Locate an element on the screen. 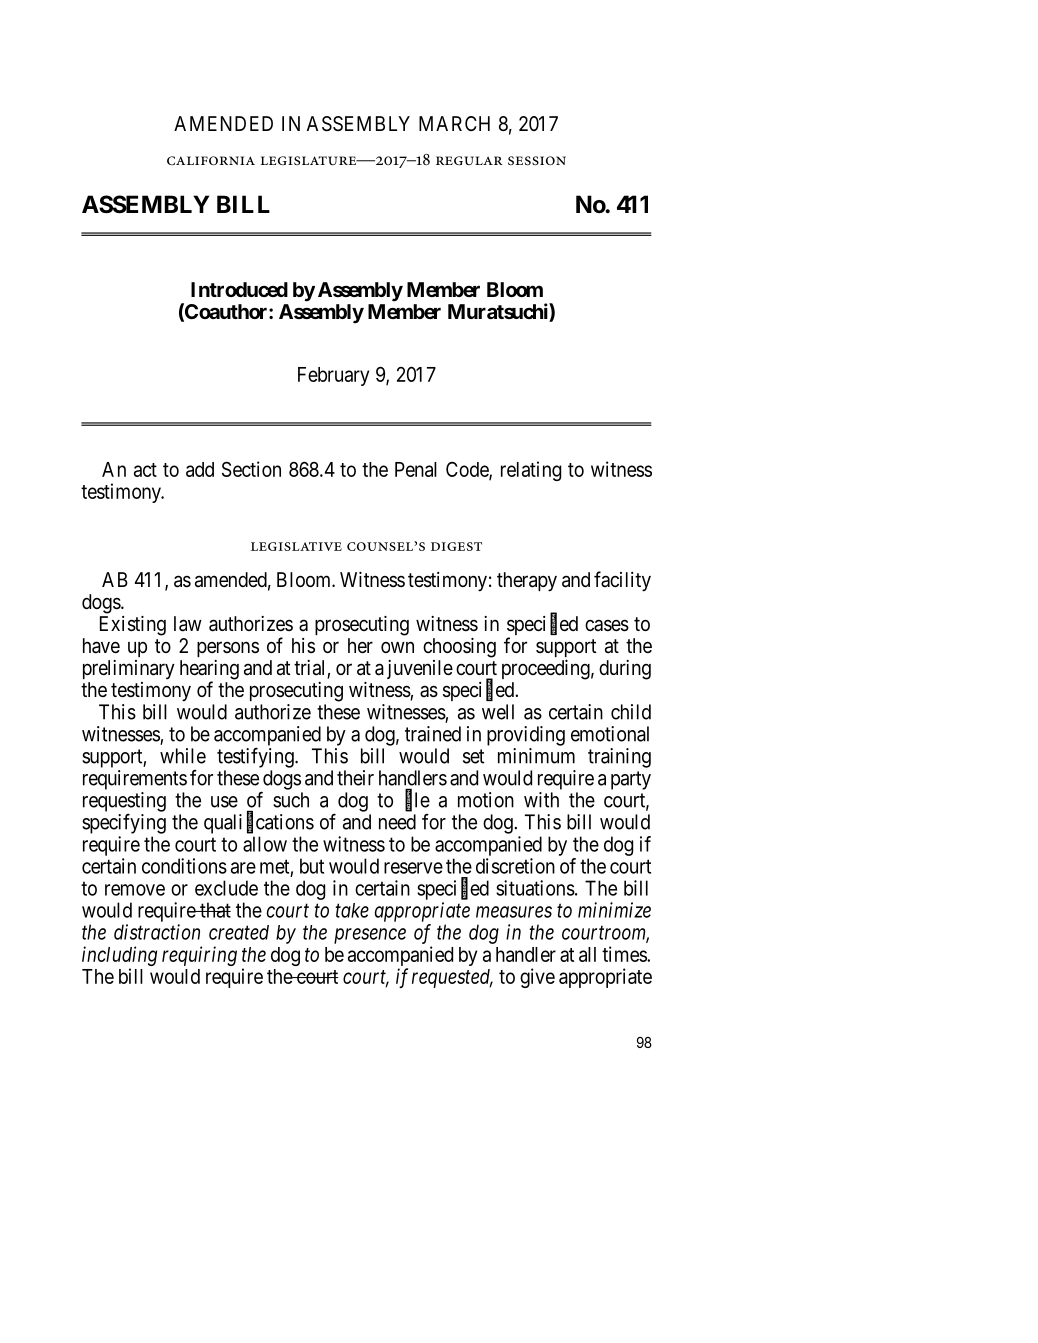 The width and height of the screenshot is (1038, 1343). MARCH is located at coordinates (454, 123).
